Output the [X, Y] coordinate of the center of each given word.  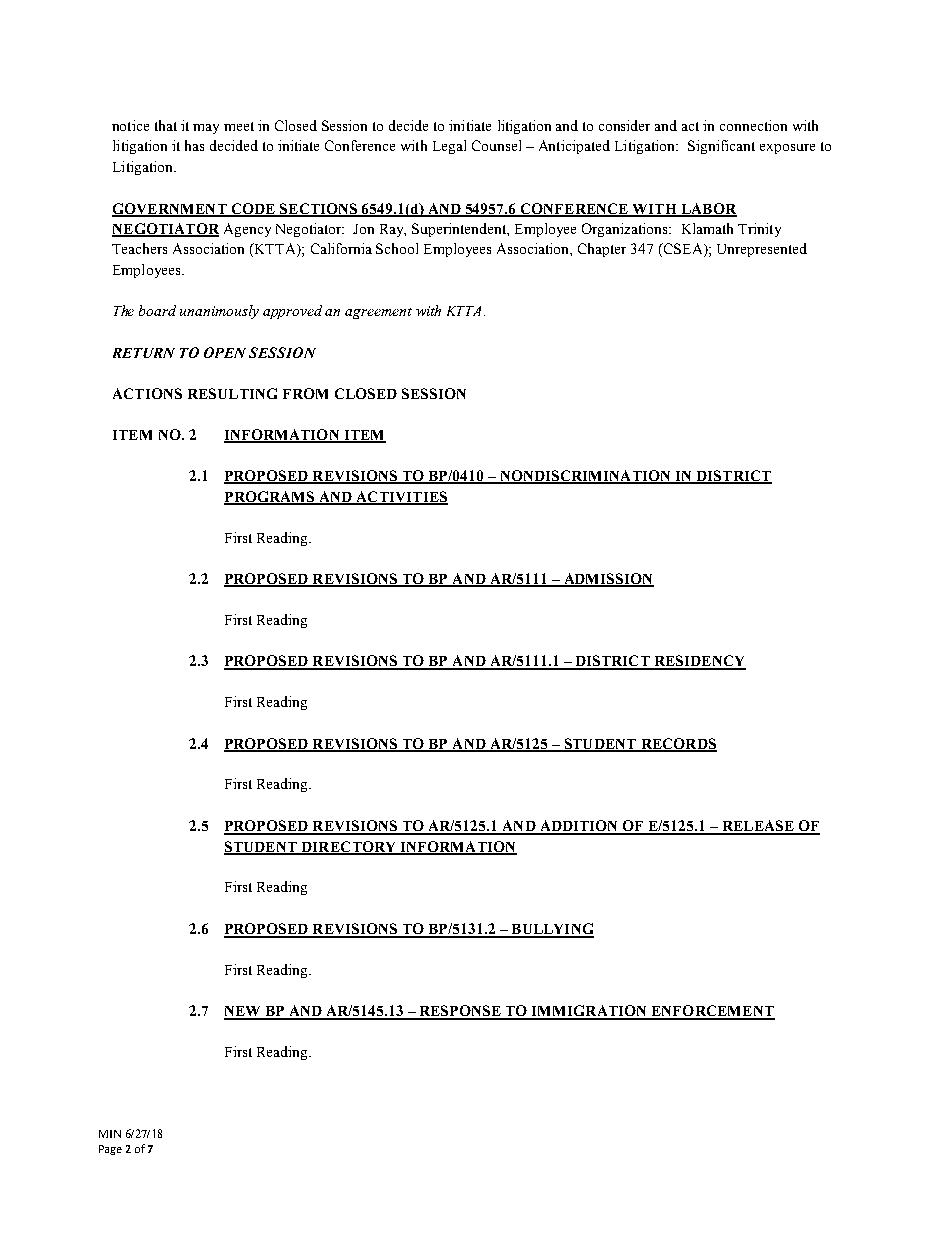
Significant [721, 147]
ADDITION [579, 827]
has [194, 145]
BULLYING [551, 930]
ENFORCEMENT [712, 1012]
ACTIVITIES [401, 497]
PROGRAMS [270, 497]
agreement [378, 313]
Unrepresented [762, 250]
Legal [449, 147]
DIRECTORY [349, 847]
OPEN [225, 352]
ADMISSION [607, 580]
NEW [243, 1012]
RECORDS [677, 744]
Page [110, 1150]
